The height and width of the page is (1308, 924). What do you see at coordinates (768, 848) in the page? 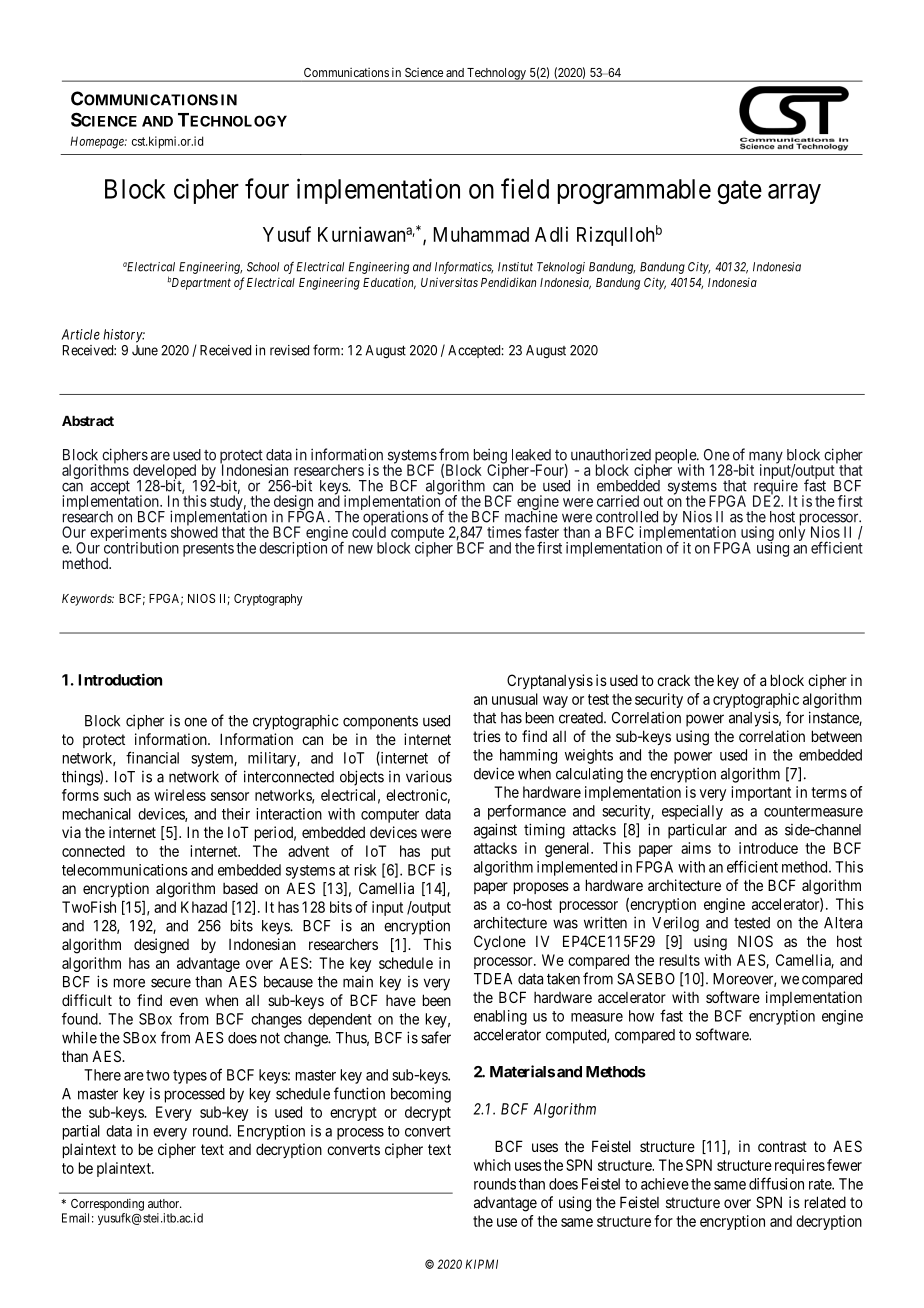
I see `introduce` at bounding box center [768, 848].
